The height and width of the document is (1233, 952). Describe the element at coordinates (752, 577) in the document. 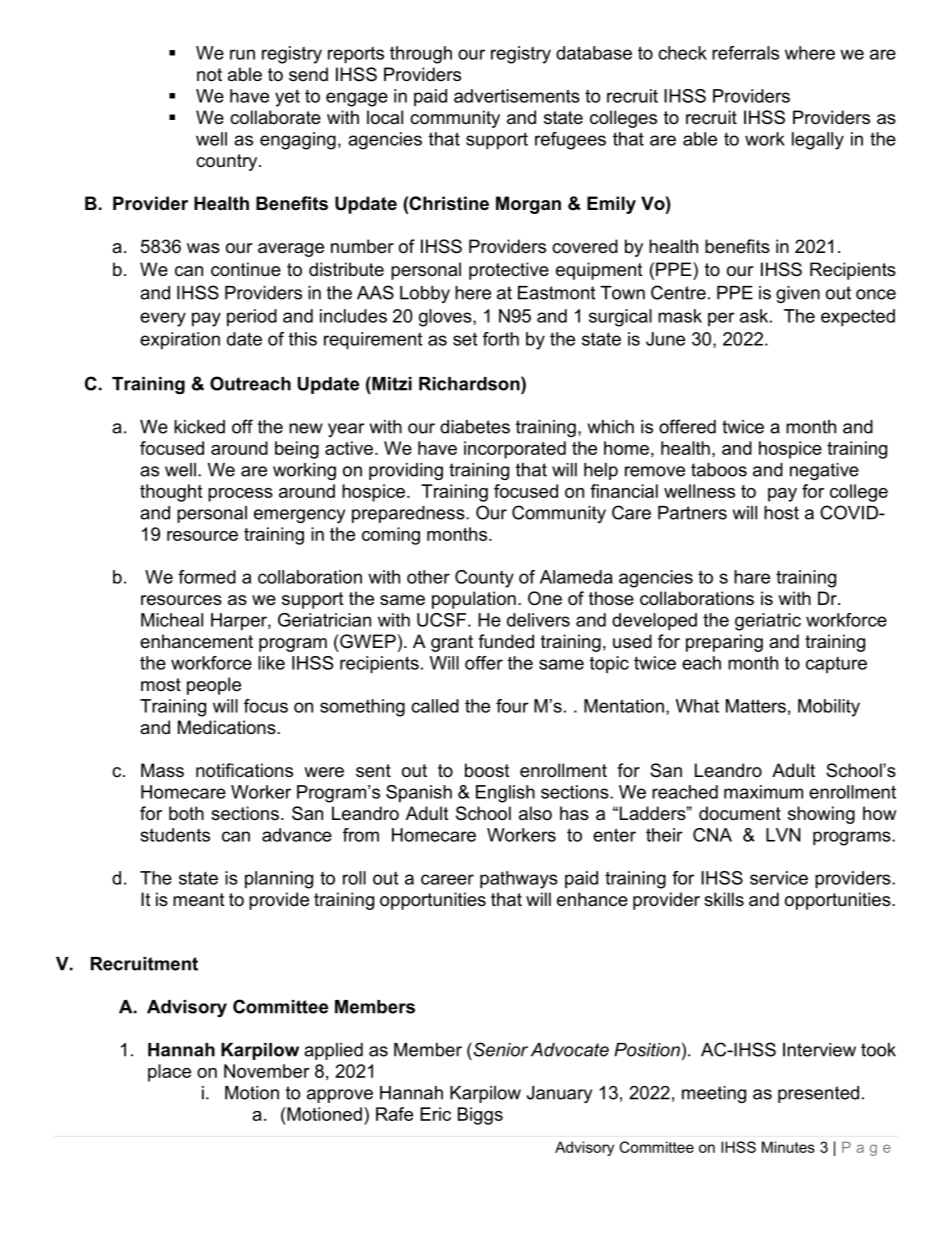

I see `hare` at that location.
